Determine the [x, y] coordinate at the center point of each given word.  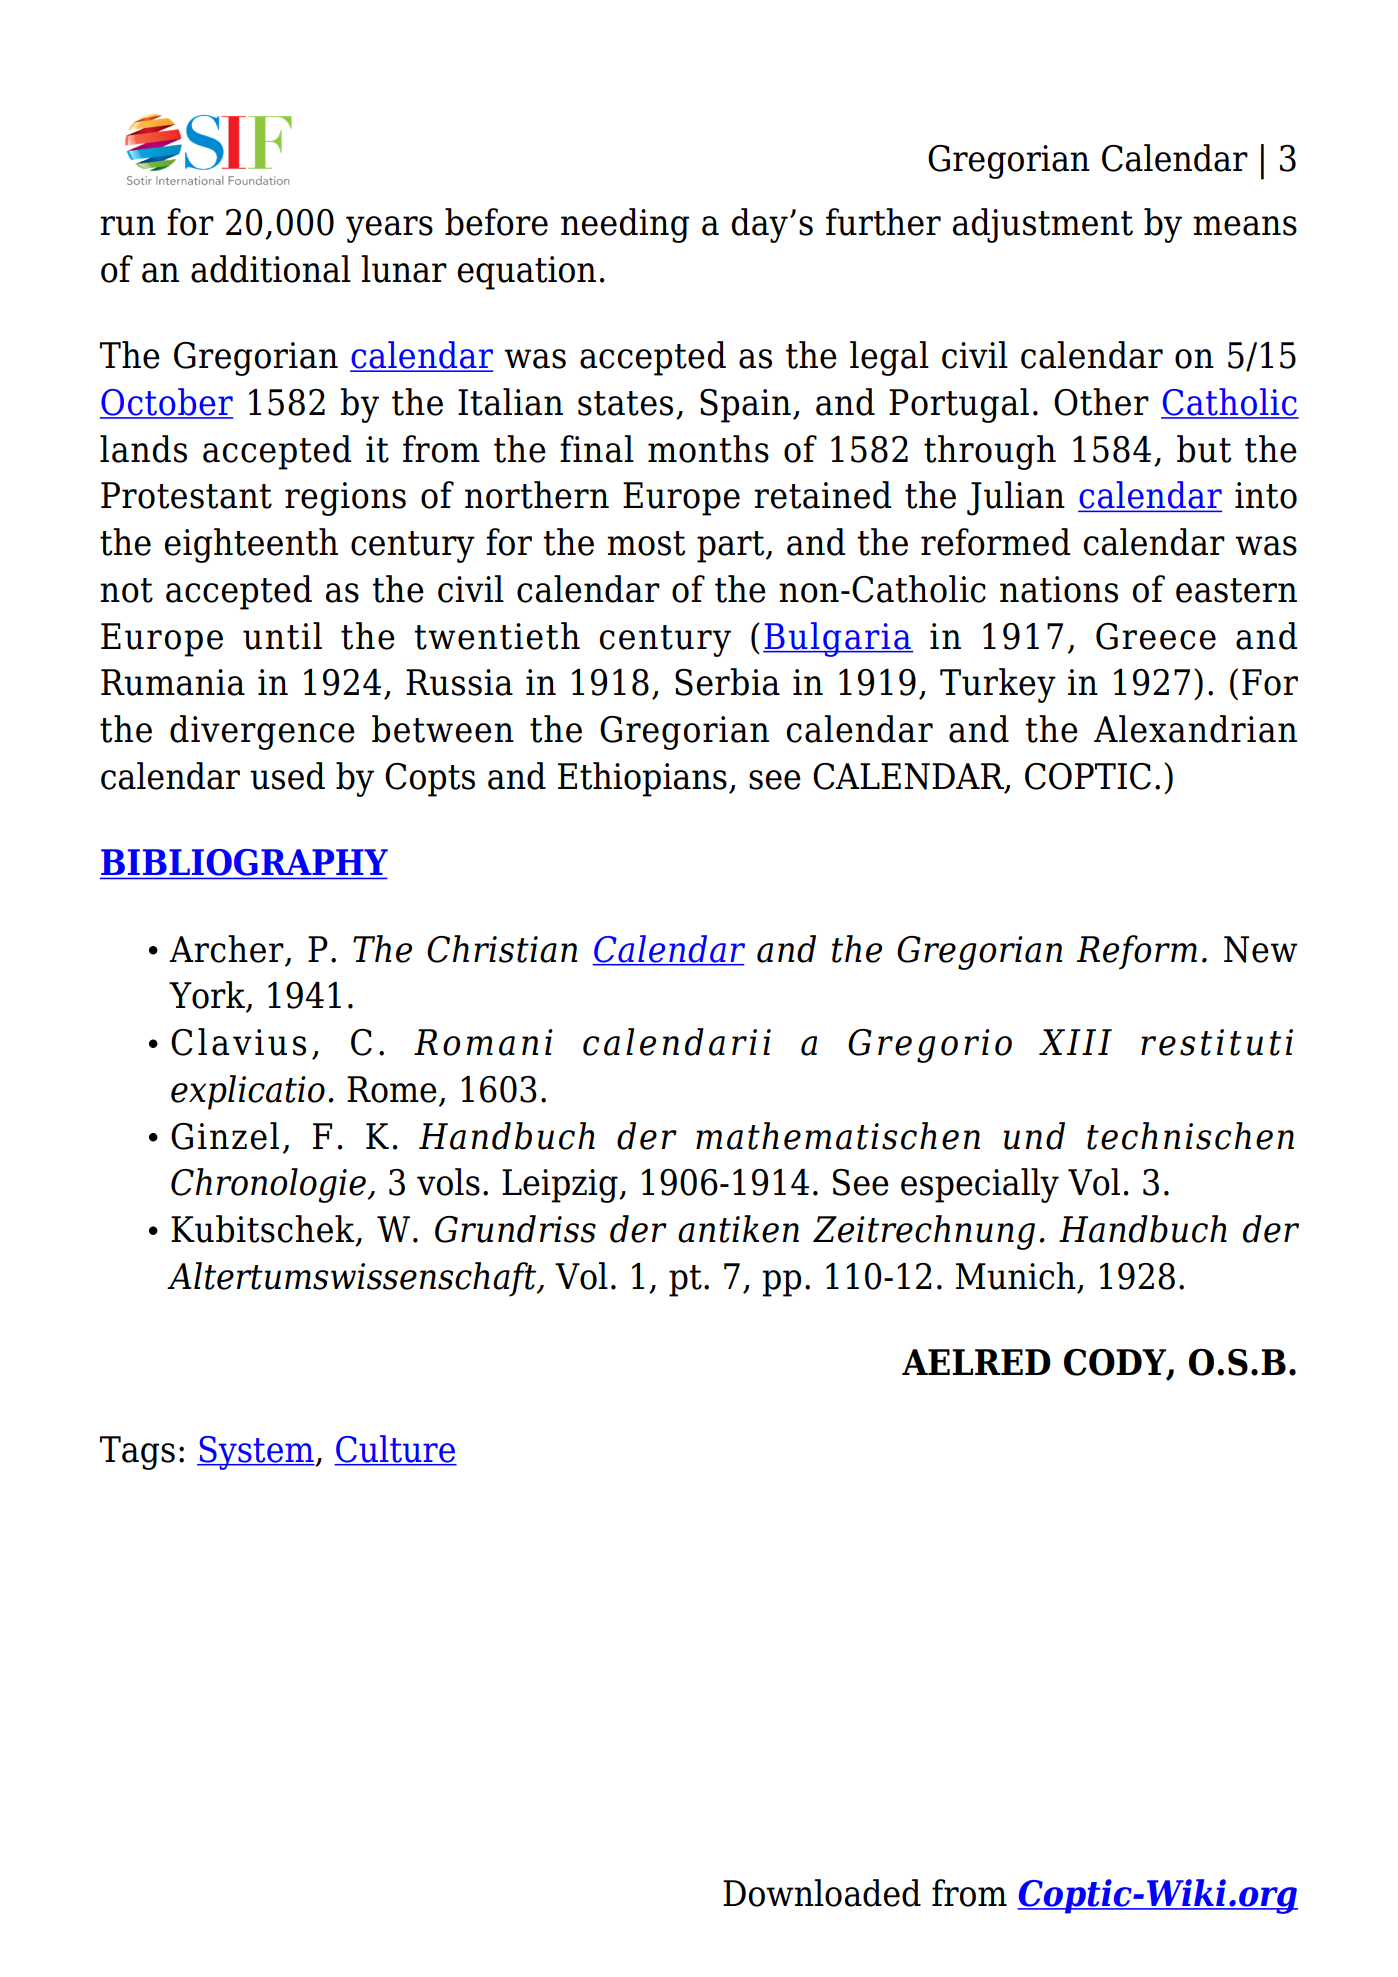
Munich [1015, 1276]
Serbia [727, 682]
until [282, 636]
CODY [1116, 1363]
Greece [1156, 636]
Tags [137, 1453]
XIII [1075, 1042]
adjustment [1042, 225]
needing [625, 225]
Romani [483, 1042]
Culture [395, 1450]
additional [271, 269]
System [256, 1453]
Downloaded [822, 1893]
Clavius [238, 1042]
